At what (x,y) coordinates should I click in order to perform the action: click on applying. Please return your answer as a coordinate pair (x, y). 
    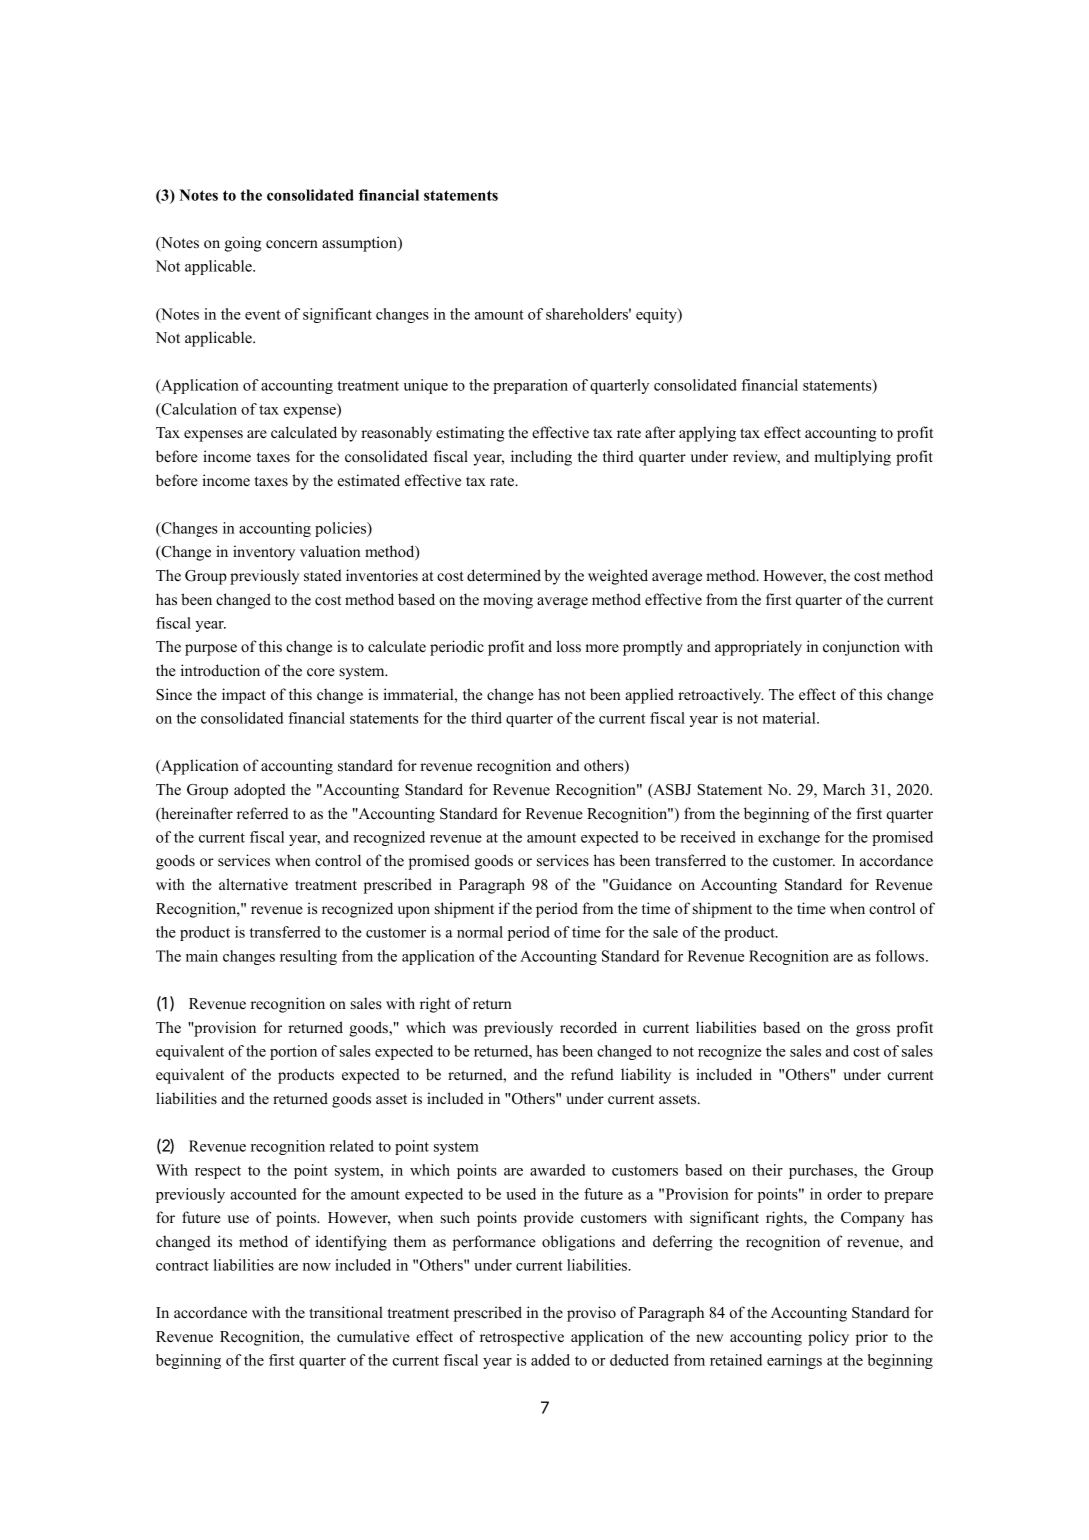
    Looking at the image, I should click on (707, 434).
